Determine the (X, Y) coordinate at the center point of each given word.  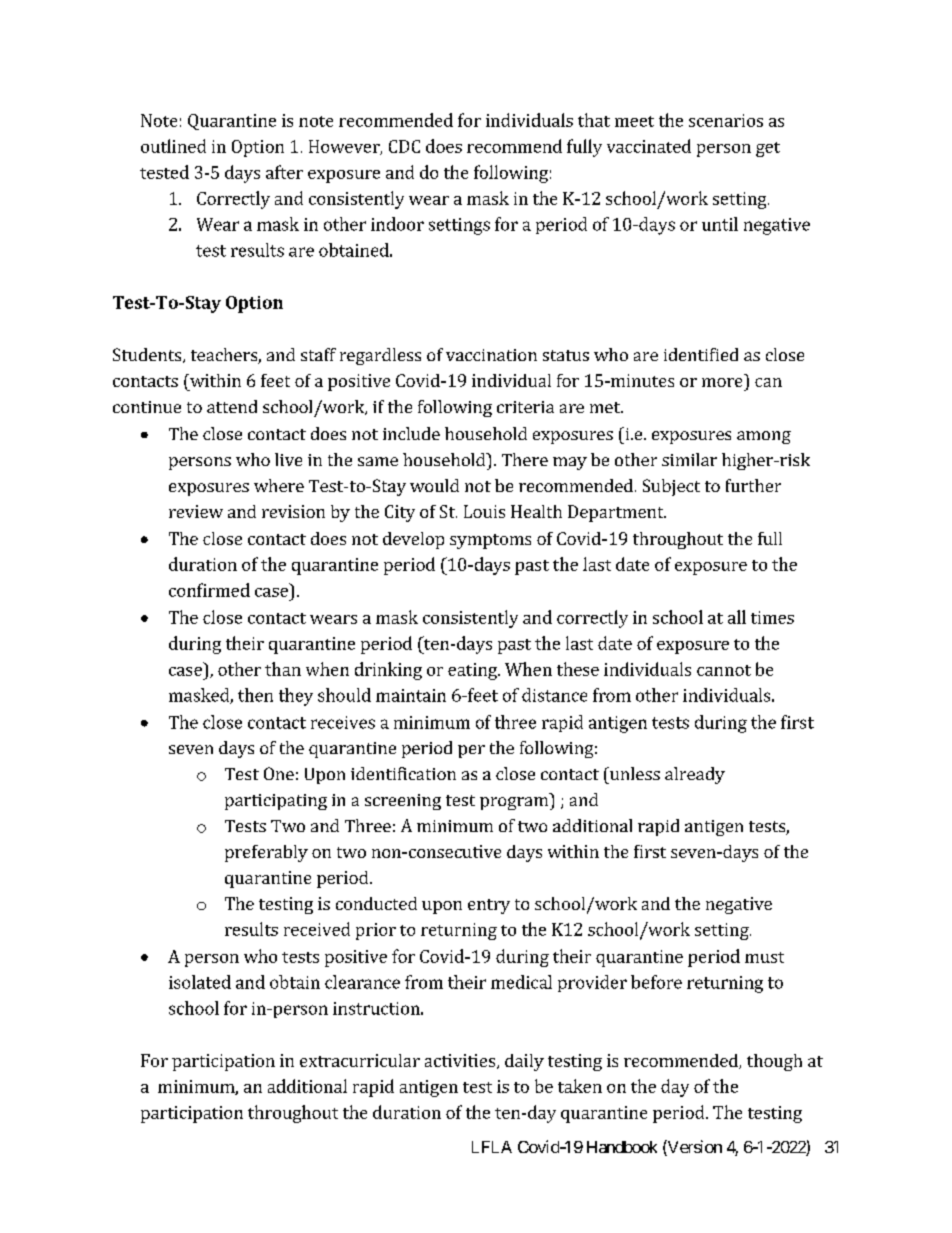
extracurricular (360, 1060)
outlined (173, 146)
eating (473, 671)
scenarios (726, 120)
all (737, 617)
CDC (404, 146)
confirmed (209, 590)
